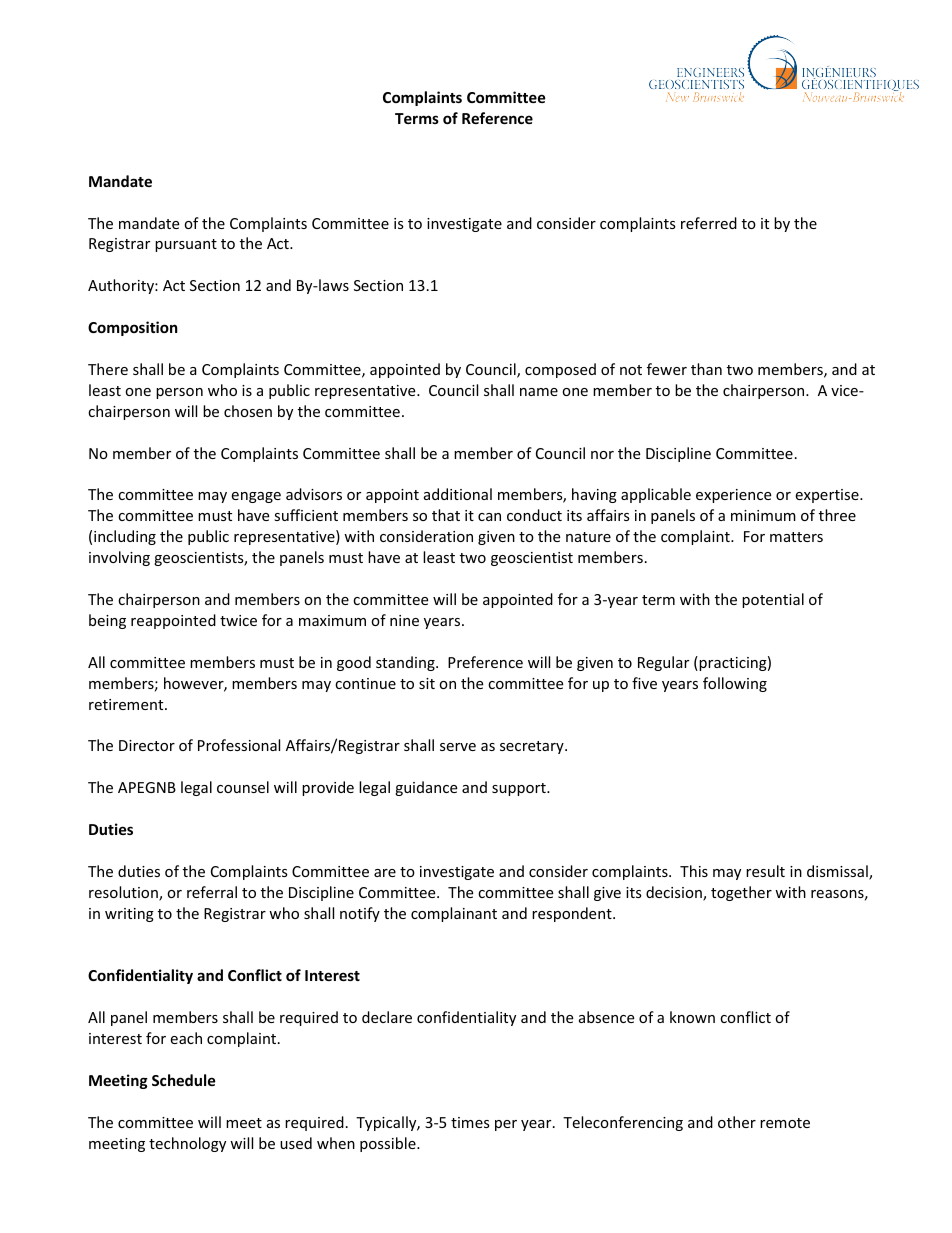  I want to click on chosen, so click(248, 411).
